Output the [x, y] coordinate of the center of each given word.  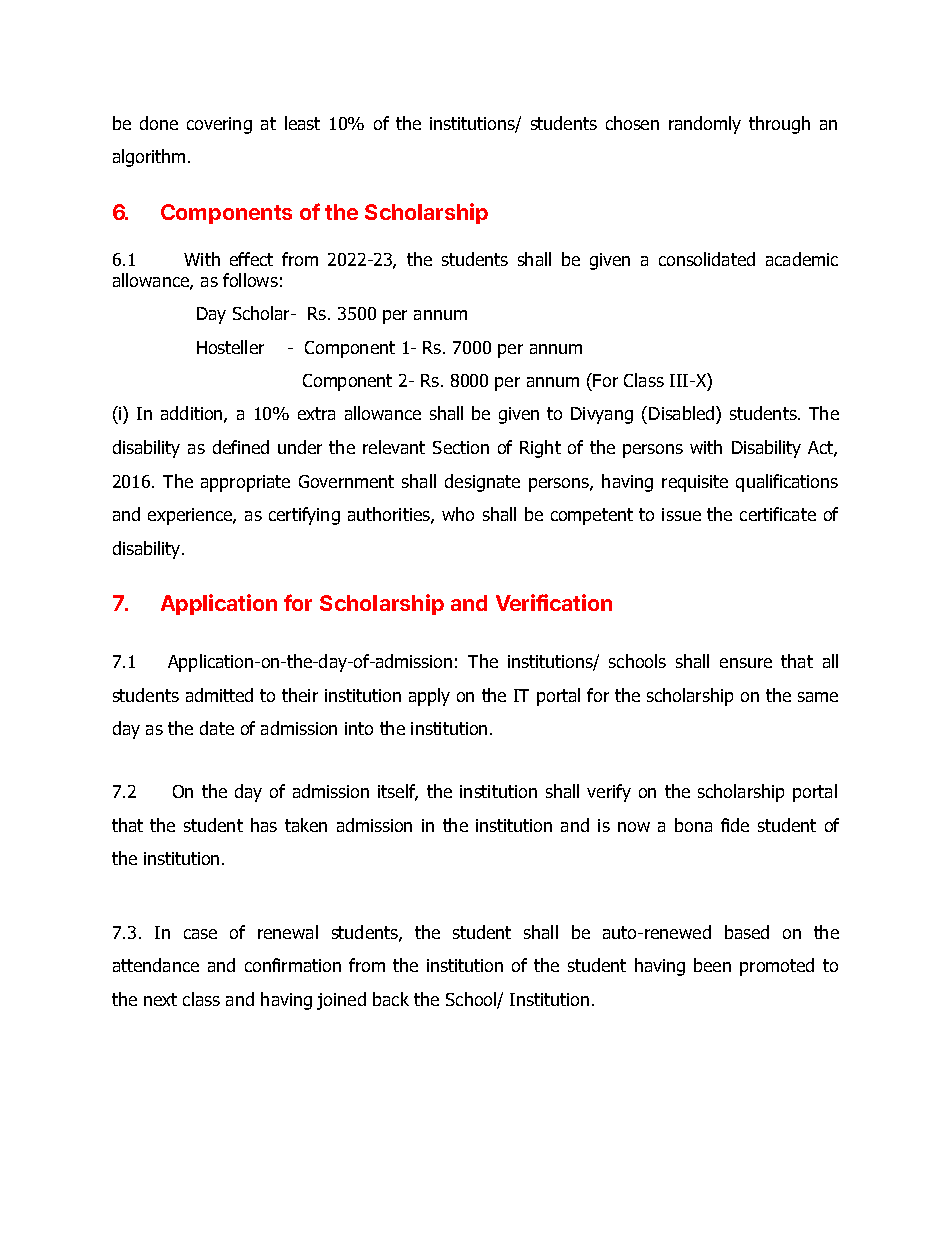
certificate [778, 514]
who [458, 514]
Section [461, 447]
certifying [304, 516]
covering [219, 125]
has [264, 825]
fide [735, 825]
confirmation [293, 965]
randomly [705, 125]
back [391, 999]
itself [398, 792]
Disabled [683, 415]
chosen [632, 123]
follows [250, 280]
